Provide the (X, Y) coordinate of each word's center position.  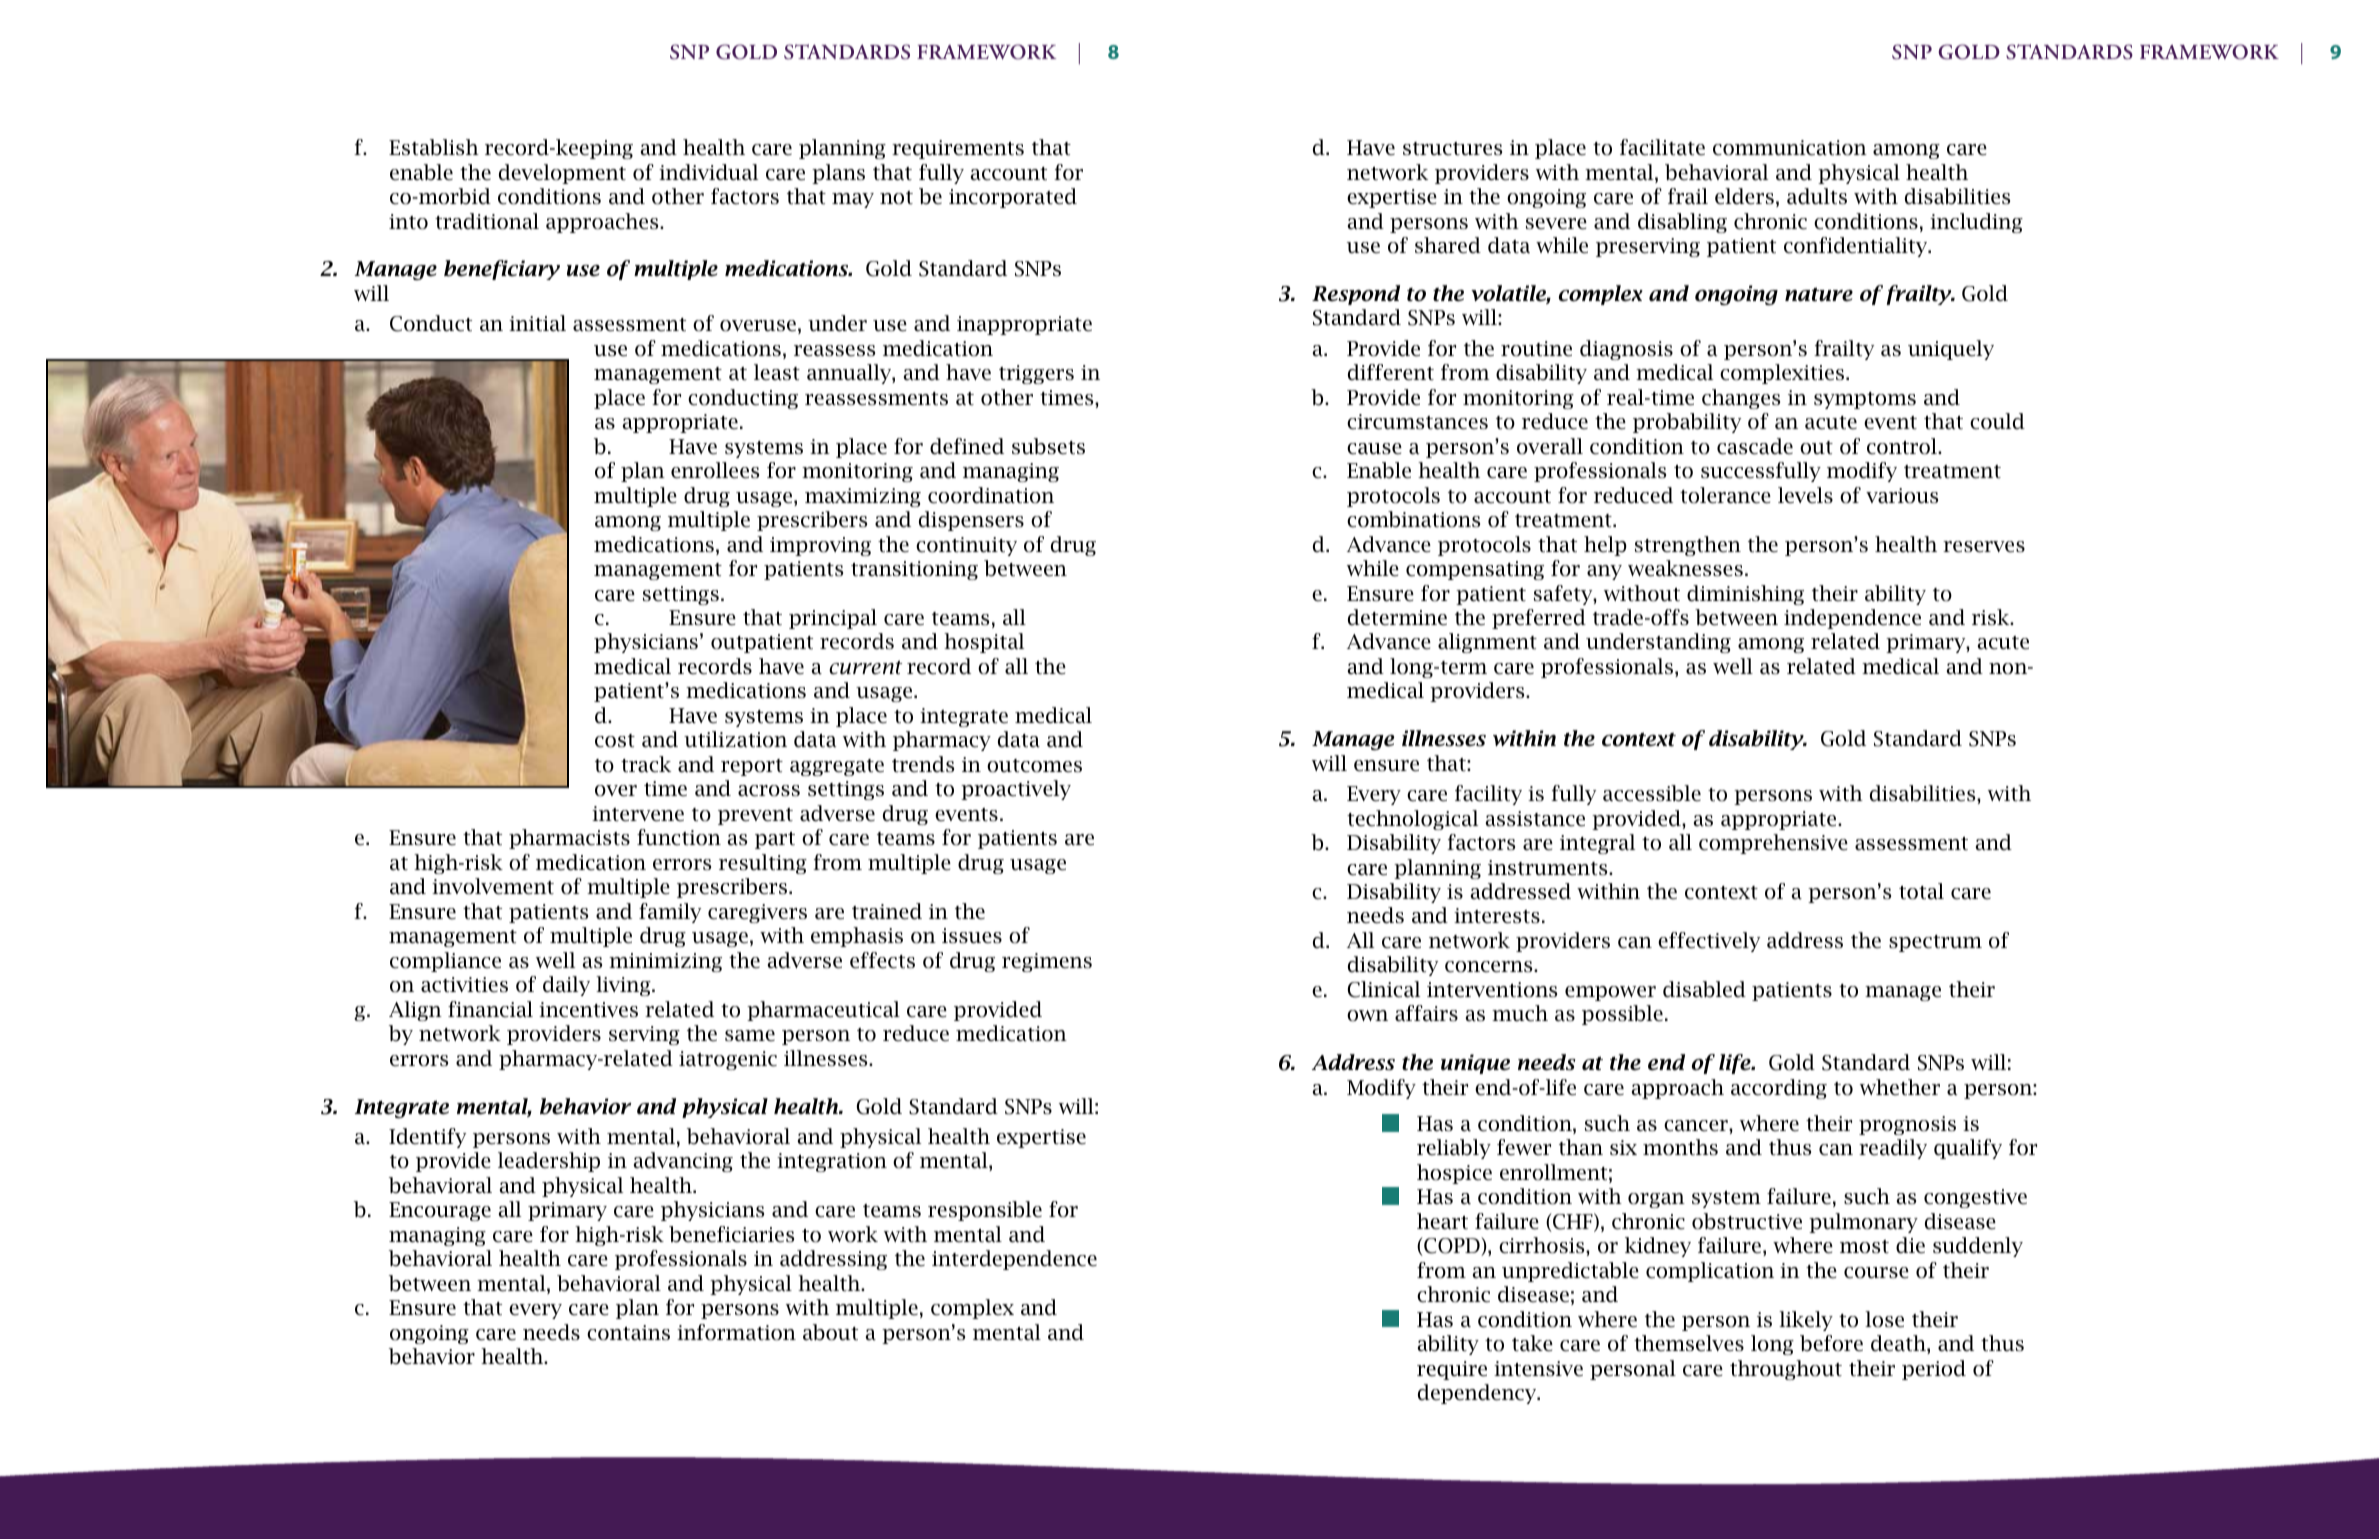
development (562, 174)
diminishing (1745, 595)
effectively (1709, 942)
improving (820, 546)
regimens (1047, 962)
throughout (1786, 1370)
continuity (966, 546)
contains (628, 1333)
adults (1817, 196)
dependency (1478, 1394)
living (624, 986)
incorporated (1013, 198)
